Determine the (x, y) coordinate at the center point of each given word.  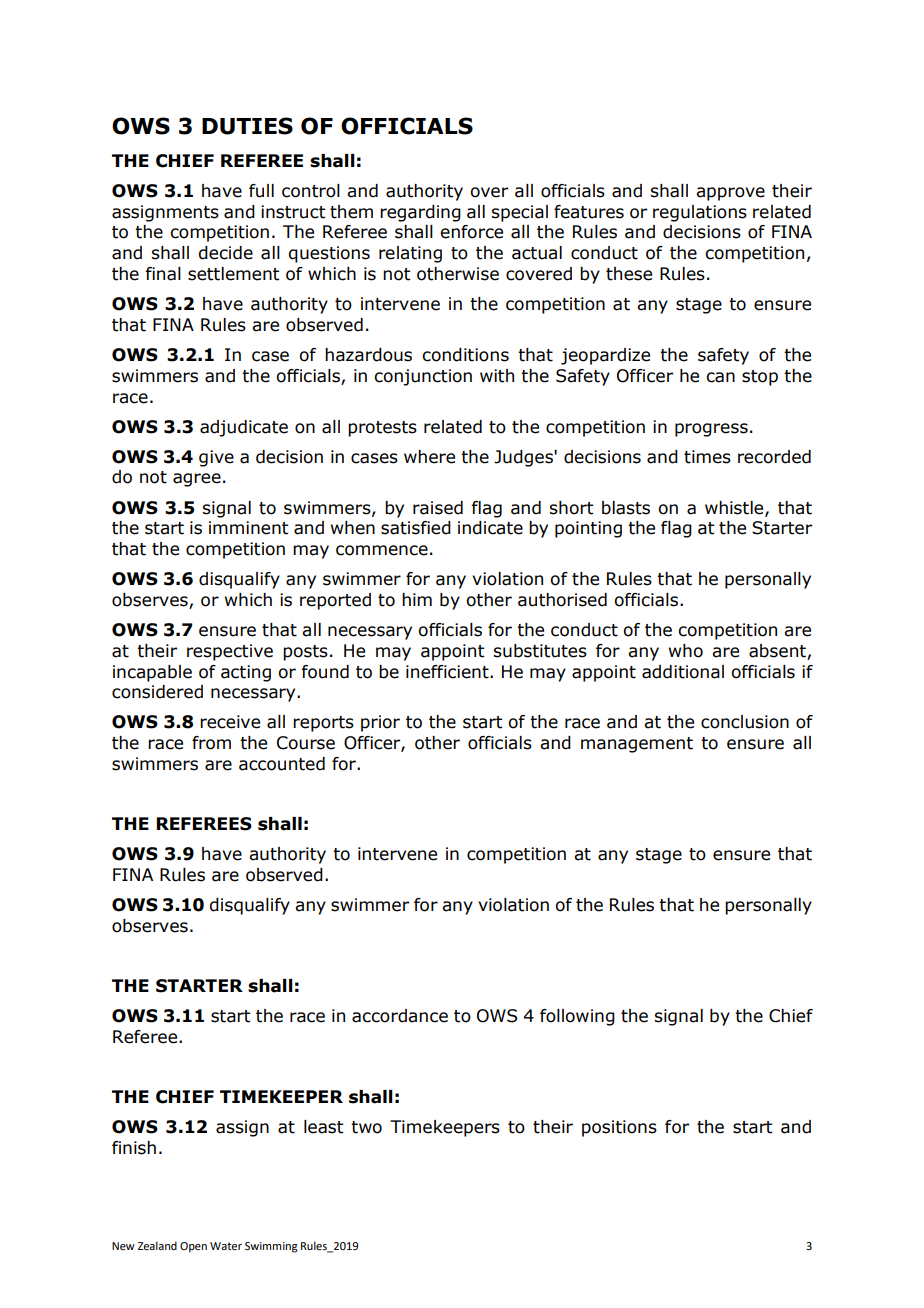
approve (730, 194)
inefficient (448, 672)
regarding (420, 213)
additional (683, 672)
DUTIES (247, 126)
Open (193, 1247)
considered (157, 692)
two (366, 1127)
